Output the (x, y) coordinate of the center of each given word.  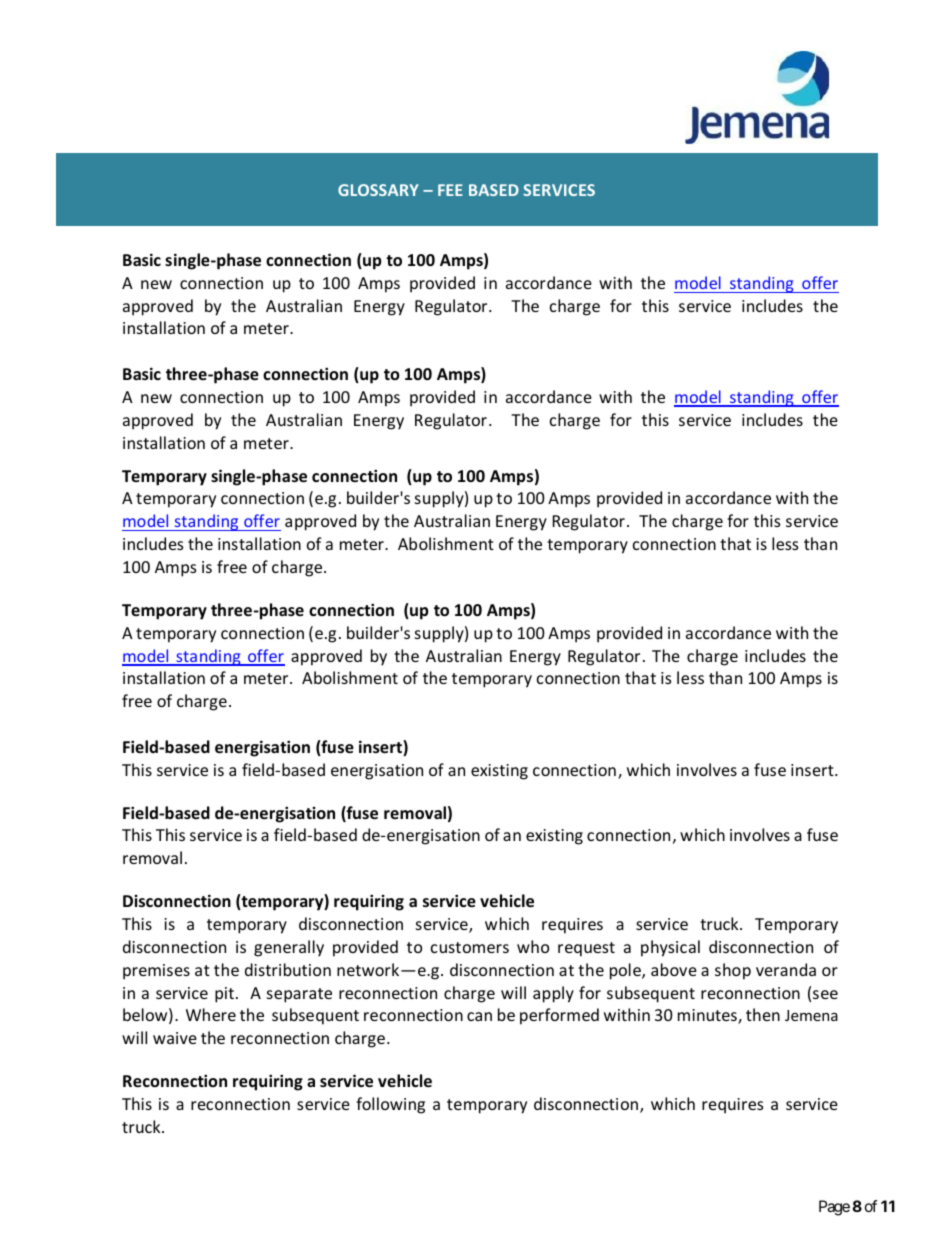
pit (224, 995)
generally (289, 948)
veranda (786, 969)
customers (470, 947)
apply (553, 994)
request (586, 949)
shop (733, 971)
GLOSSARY (378, 190)
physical (670, 948)
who (533, 946)
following (390, 1105)
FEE (450, 190)
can (479, 1016)
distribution (288, 969)
